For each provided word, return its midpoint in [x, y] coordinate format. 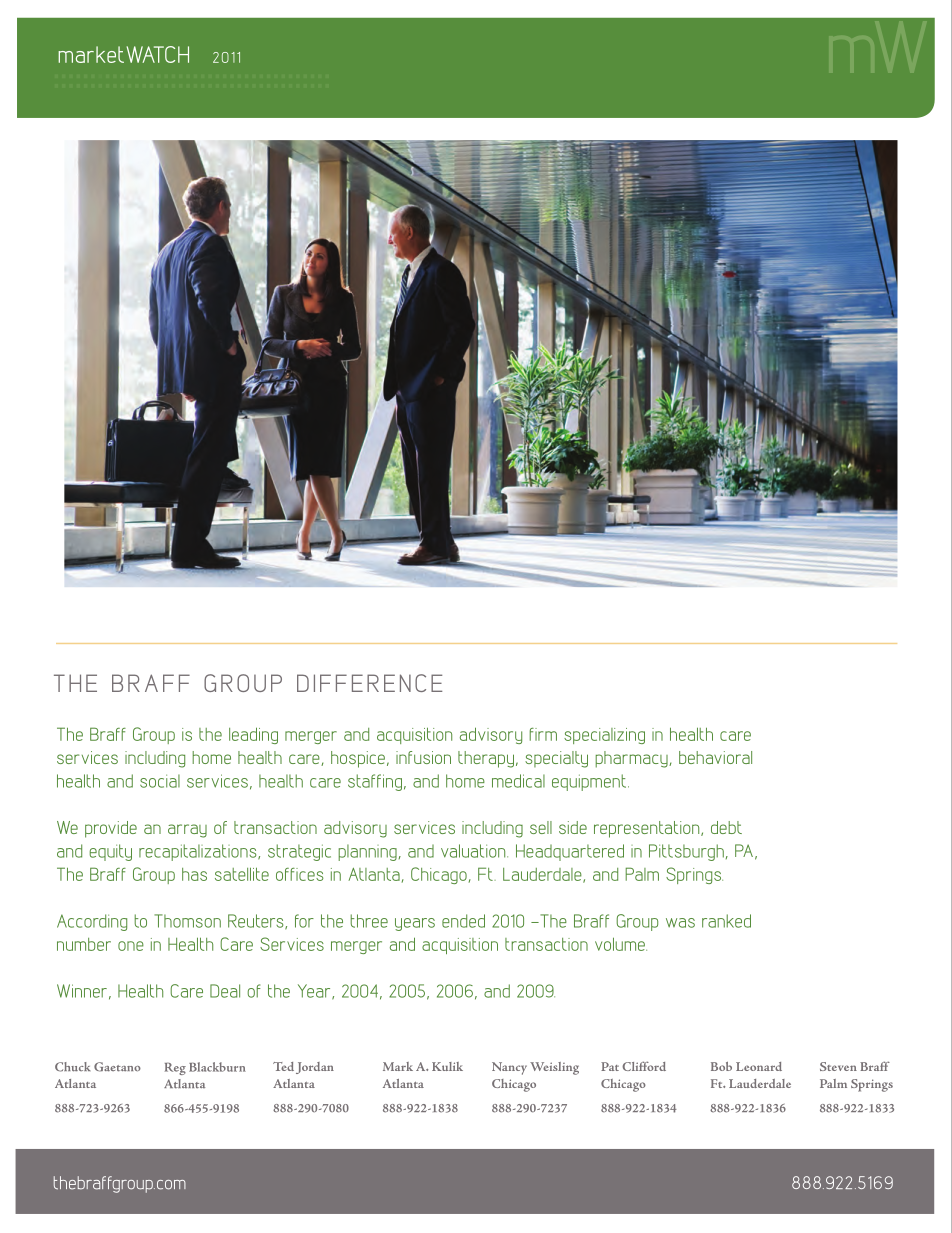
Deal [225, 991]
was [680, 923]
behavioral [715, 757]
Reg [175, 1068]
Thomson [187, 921]
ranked [726, 921]
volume [621, 944]
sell [541, 827]
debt [726, 827]
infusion [423, 757]
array [187, 831]
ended [463, 921]
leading [253, 735]
